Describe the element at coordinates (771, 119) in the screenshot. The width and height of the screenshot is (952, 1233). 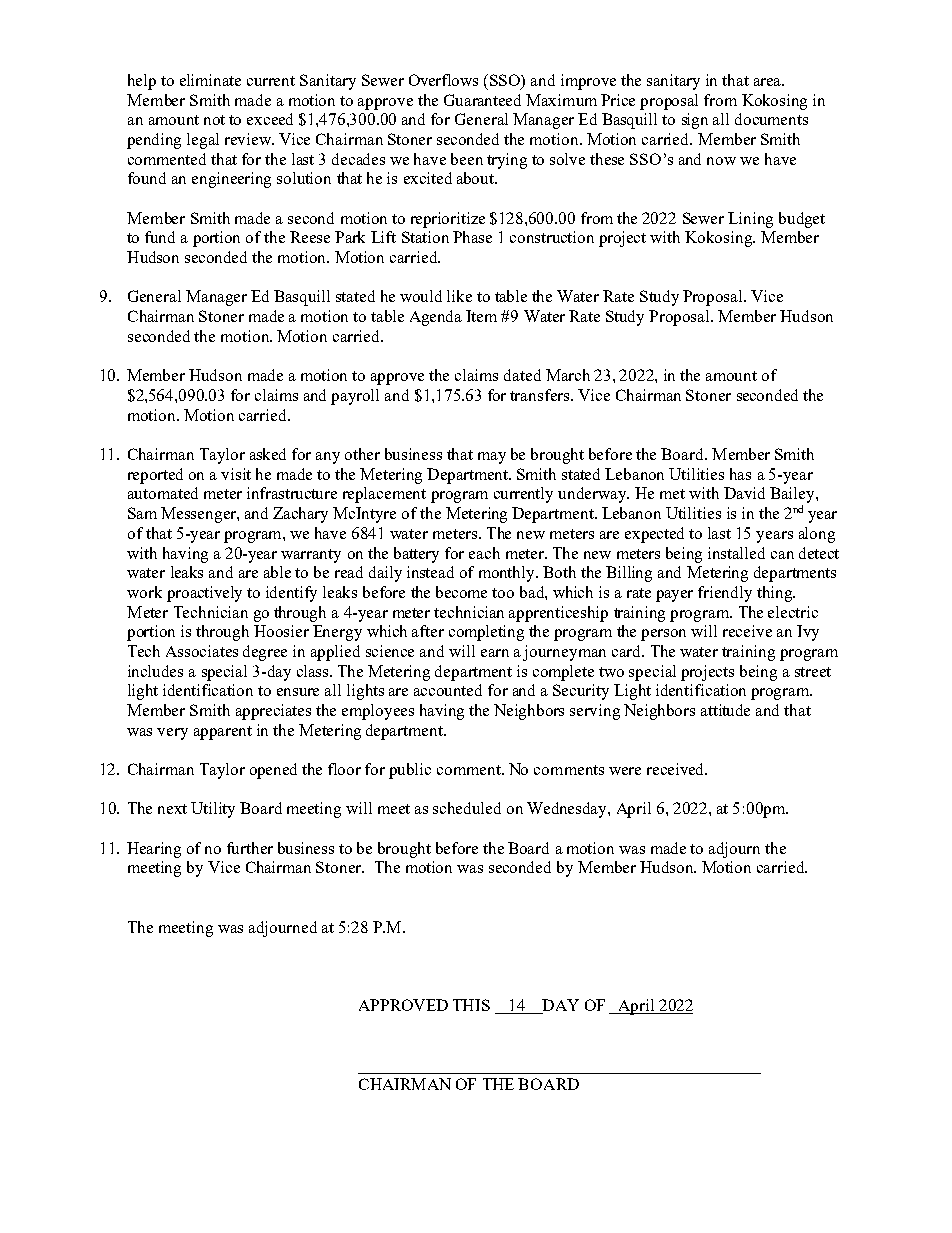
I see `documents` at that location.
